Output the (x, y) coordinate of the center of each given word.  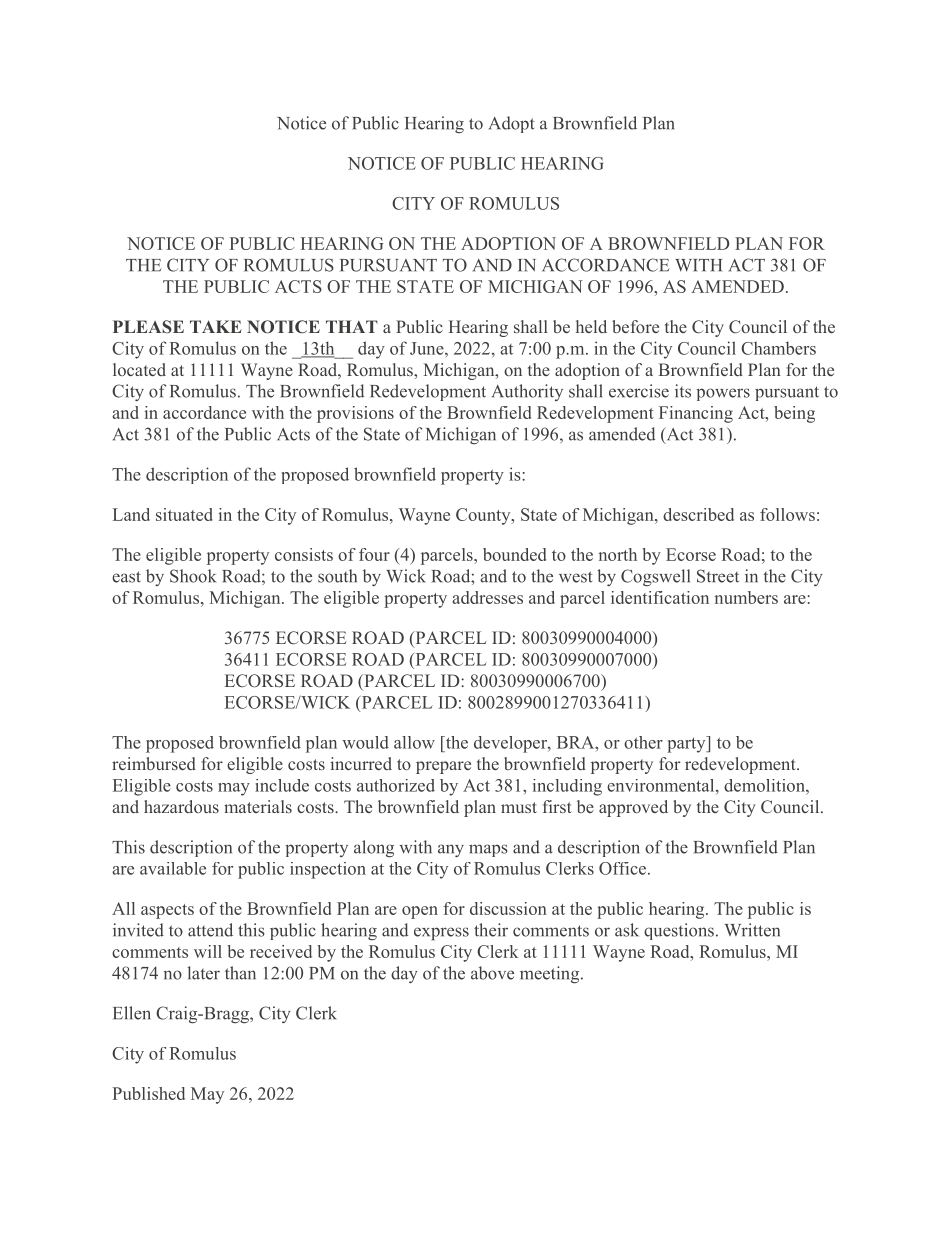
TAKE (216, 326)
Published (149, 1093)
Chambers (778, 348)
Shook (193, 576)
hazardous (181, 806)
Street (718, 576)
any (451, 850)
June (428, 348)
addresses (487, 597)
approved (633, 808)
